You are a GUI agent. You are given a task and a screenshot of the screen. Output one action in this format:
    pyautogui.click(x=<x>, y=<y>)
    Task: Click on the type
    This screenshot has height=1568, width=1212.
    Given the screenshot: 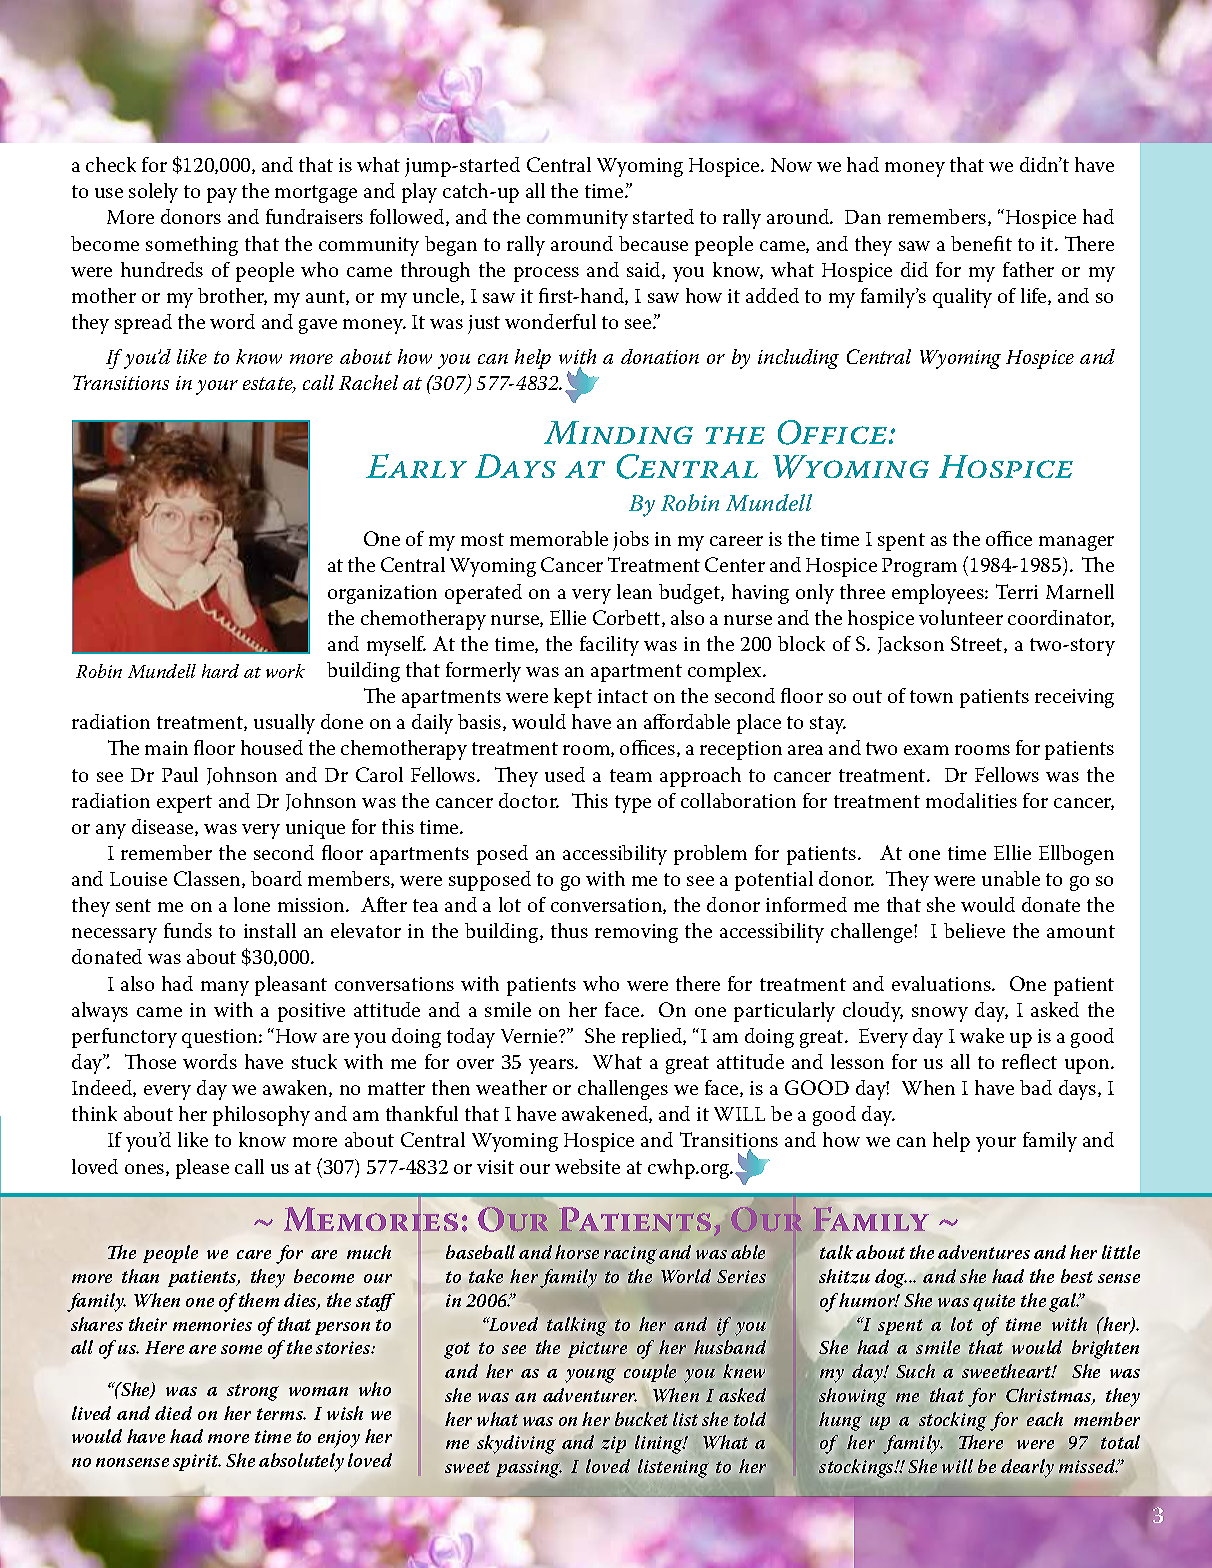 What is the action you would take?
    pyautogui.click(x=633, y=804)
